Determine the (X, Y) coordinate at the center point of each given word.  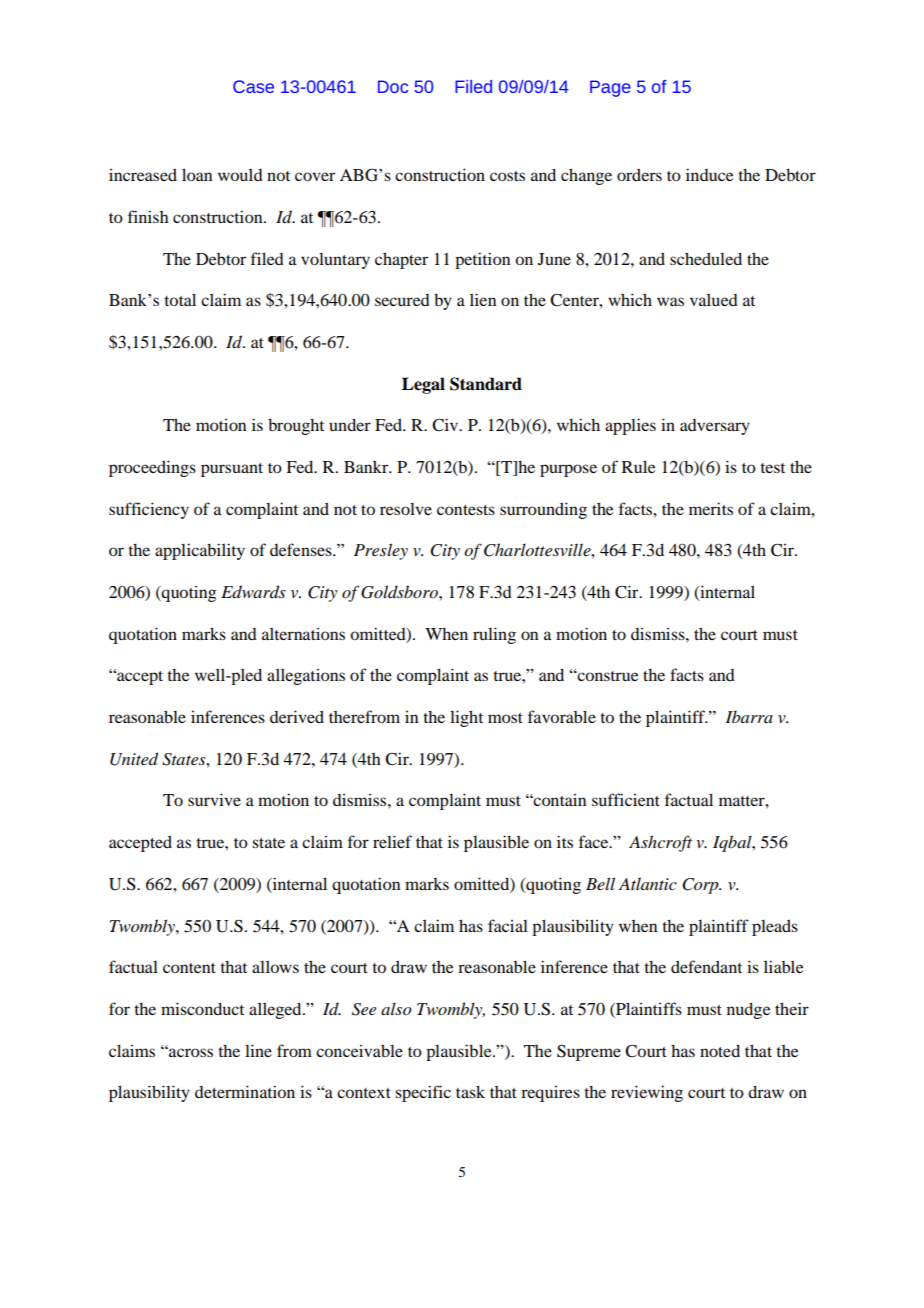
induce (710, 174)
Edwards (253, 592)
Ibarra (749, 716)
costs (507, 176)
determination (245, 1091)
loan (197, 174)
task (470, 1091)
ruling (494, 635)
